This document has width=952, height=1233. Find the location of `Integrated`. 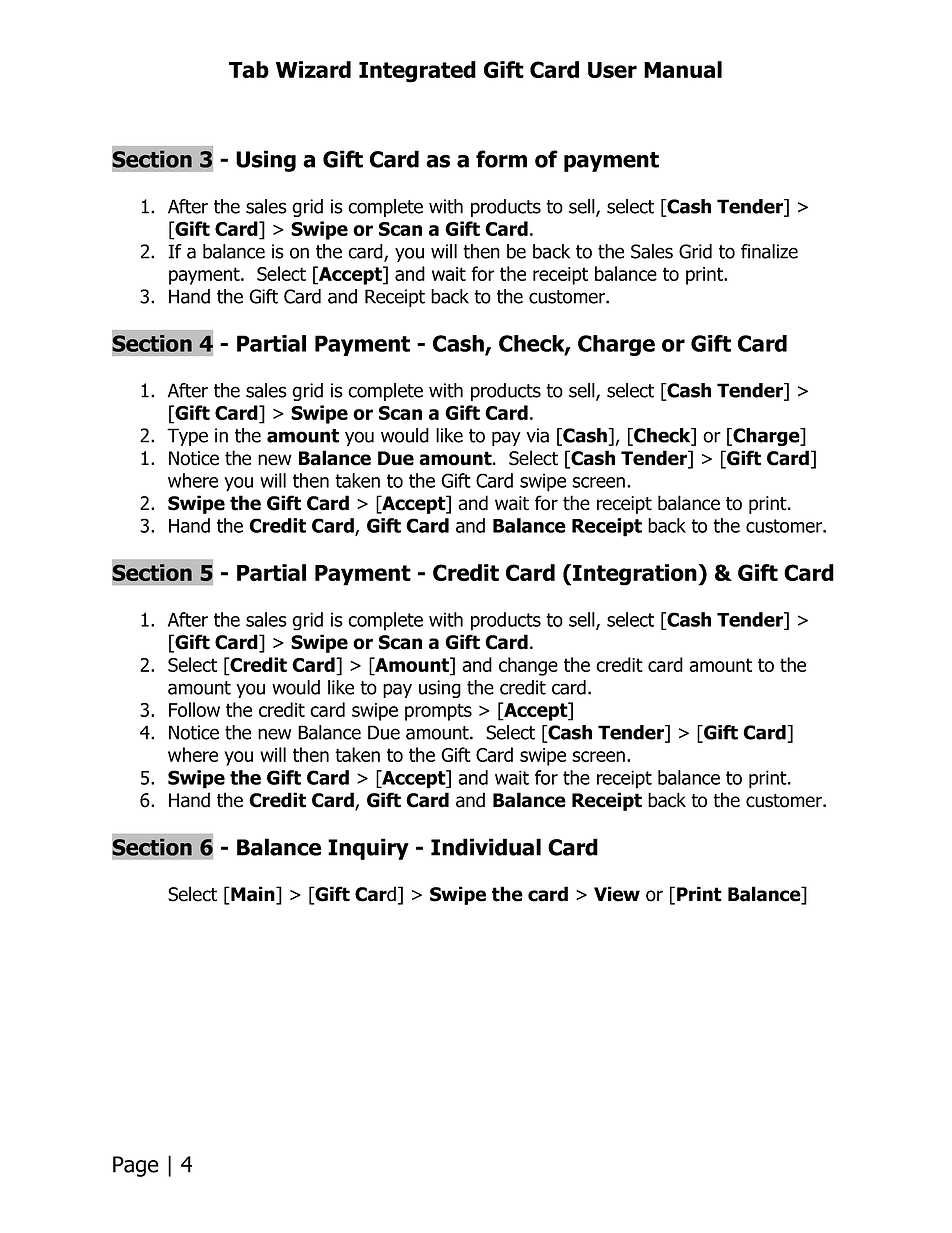

Integrated is located at coordinates (417, 72).
